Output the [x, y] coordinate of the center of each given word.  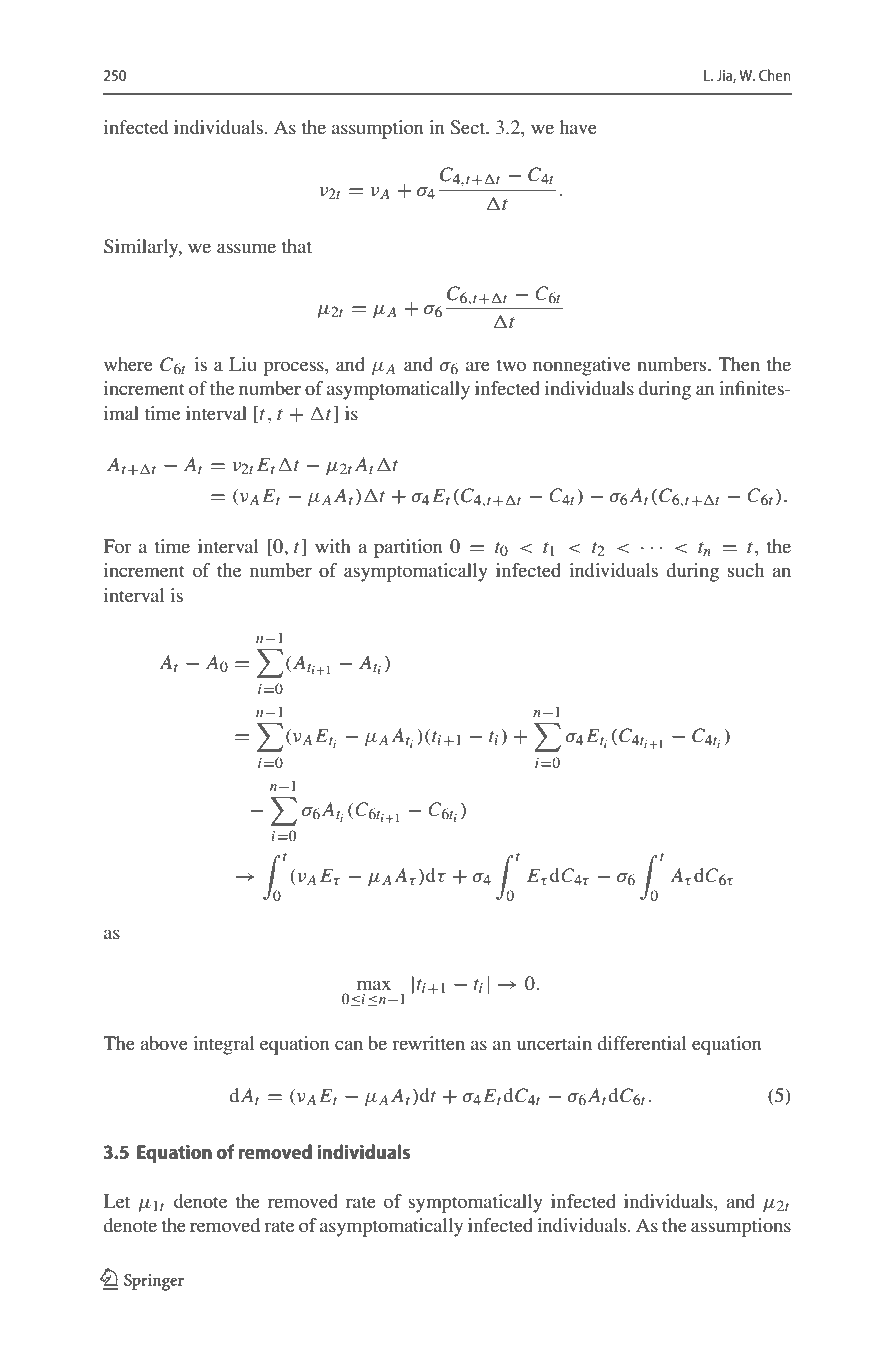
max [374, 985]
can [349, 1045]
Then [739, 364]
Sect [469, 127]
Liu [243, 364]
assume [246, 248]
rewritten [428, 1043]
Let [116, 1201]
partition [408, 548]
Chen [775, 75]
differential [642, 1043]
